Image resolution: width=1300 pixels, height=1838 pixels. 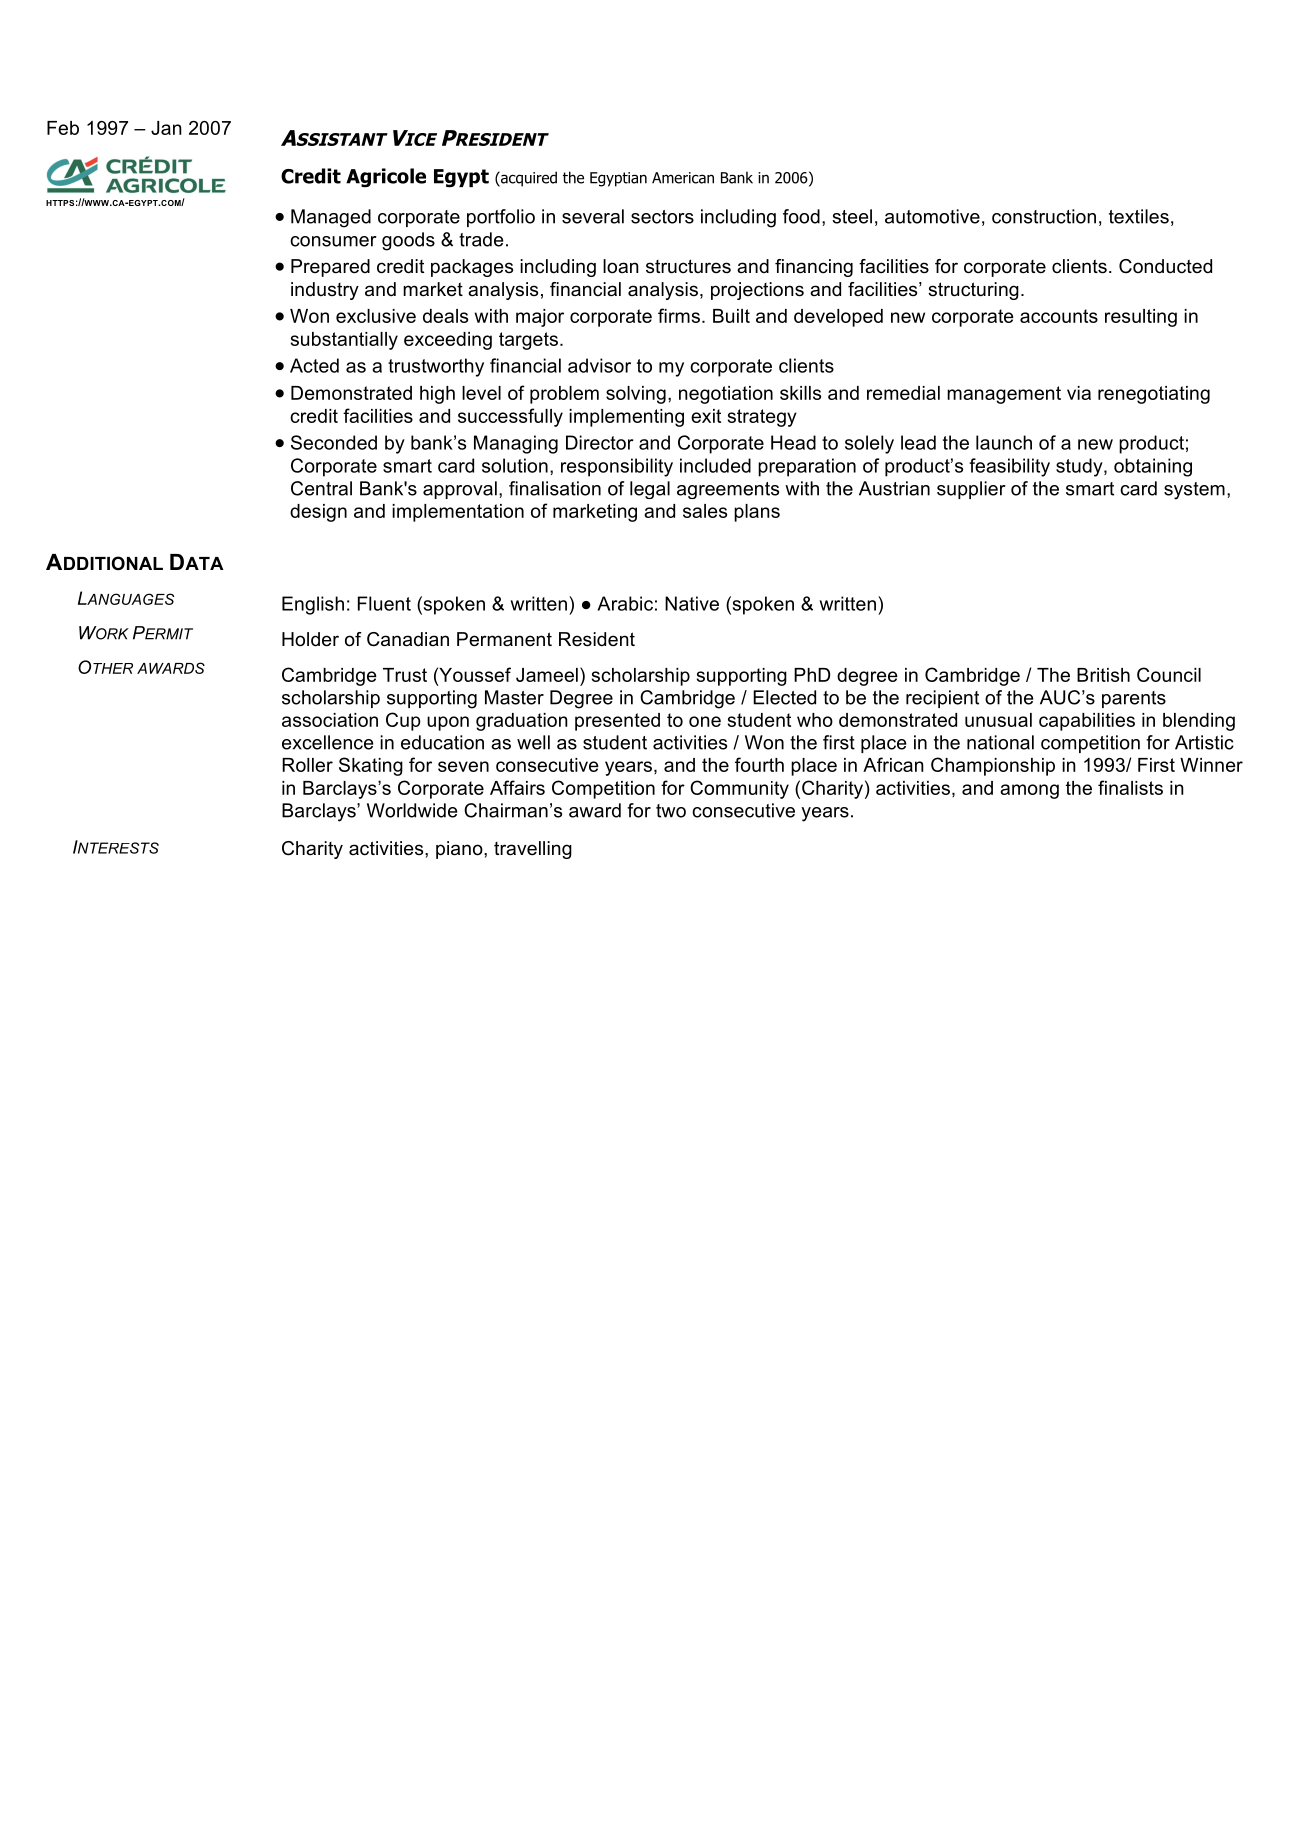 What do you see at coordinates (683, 178) in the screenshot?
I see `American` at bounding box center [683, 178].
